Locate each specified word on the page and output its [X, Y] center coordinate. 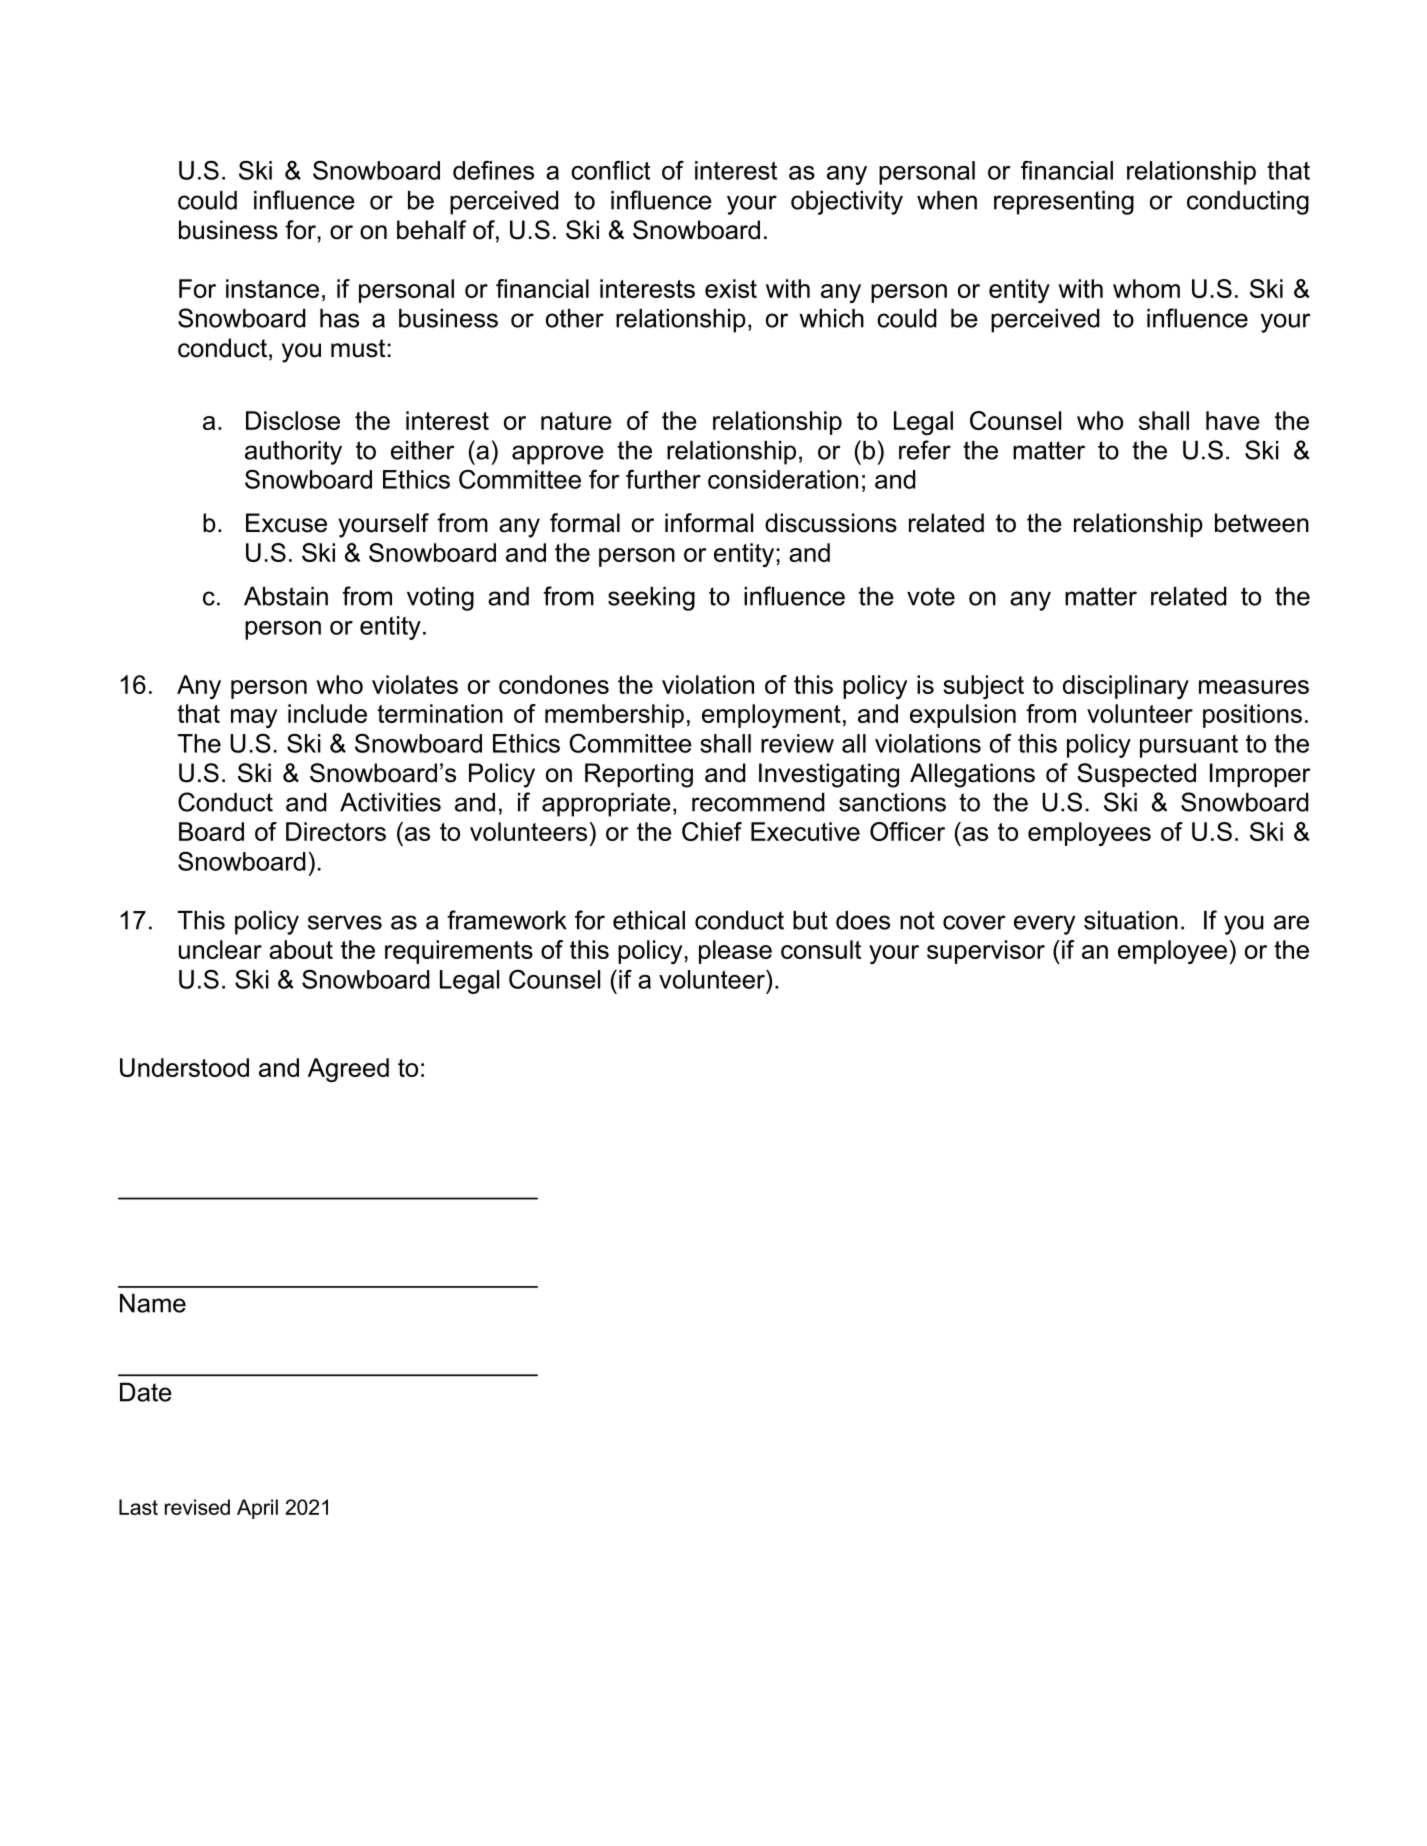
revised [197, 1507]
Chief [712, 831]
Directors [336, 831]
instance [272, 288]
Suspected [1136, 775]
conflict [610, 170]
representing [1064, 203]
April [257, 1509]
